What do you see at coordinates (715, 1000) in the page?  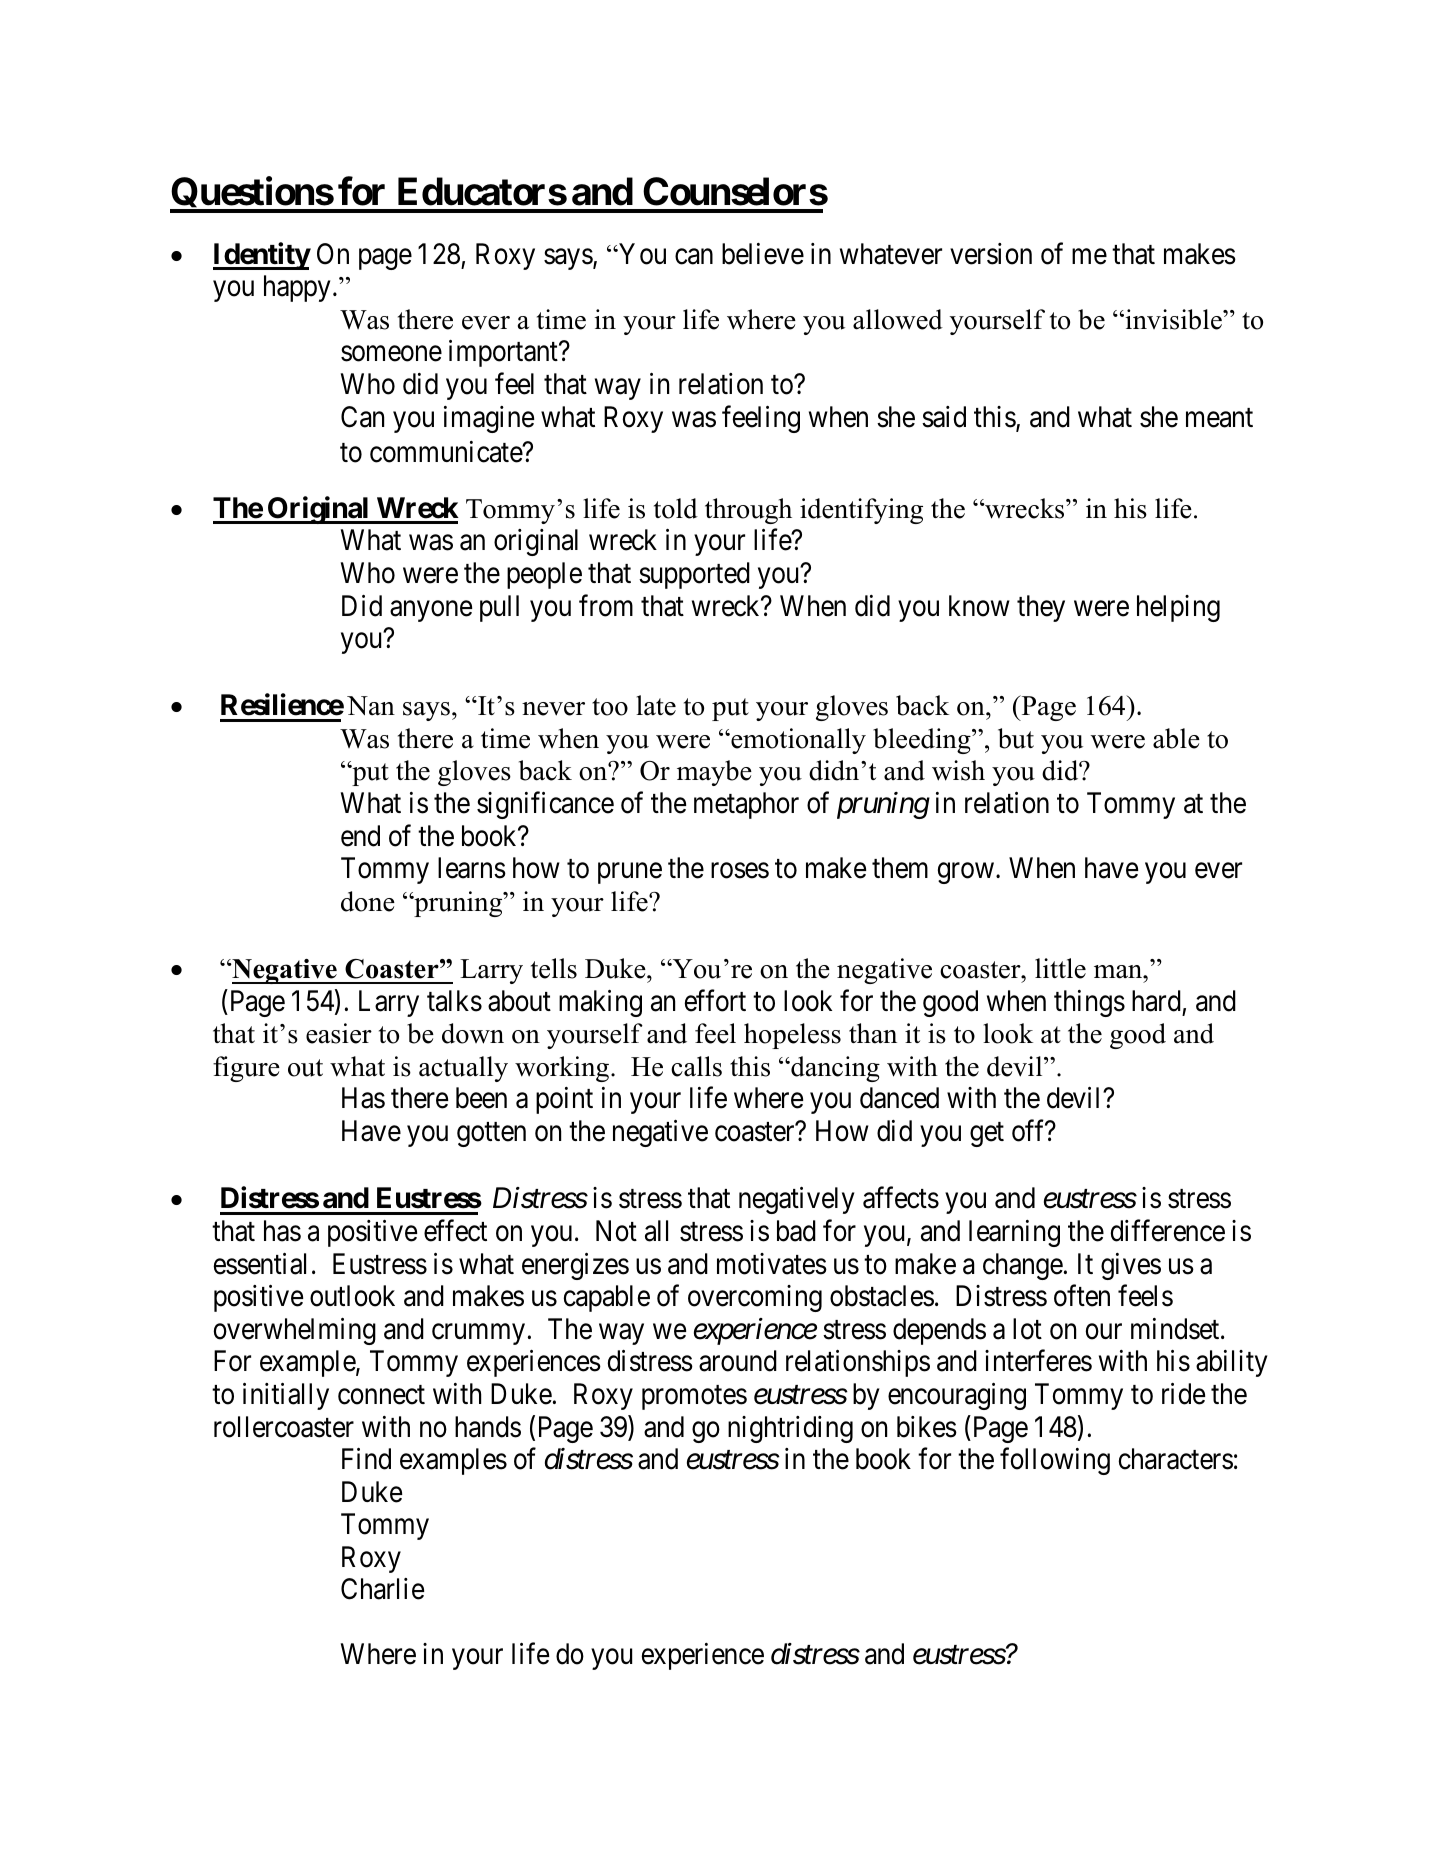 I see `effort` at bounding box center [715, 1000].
